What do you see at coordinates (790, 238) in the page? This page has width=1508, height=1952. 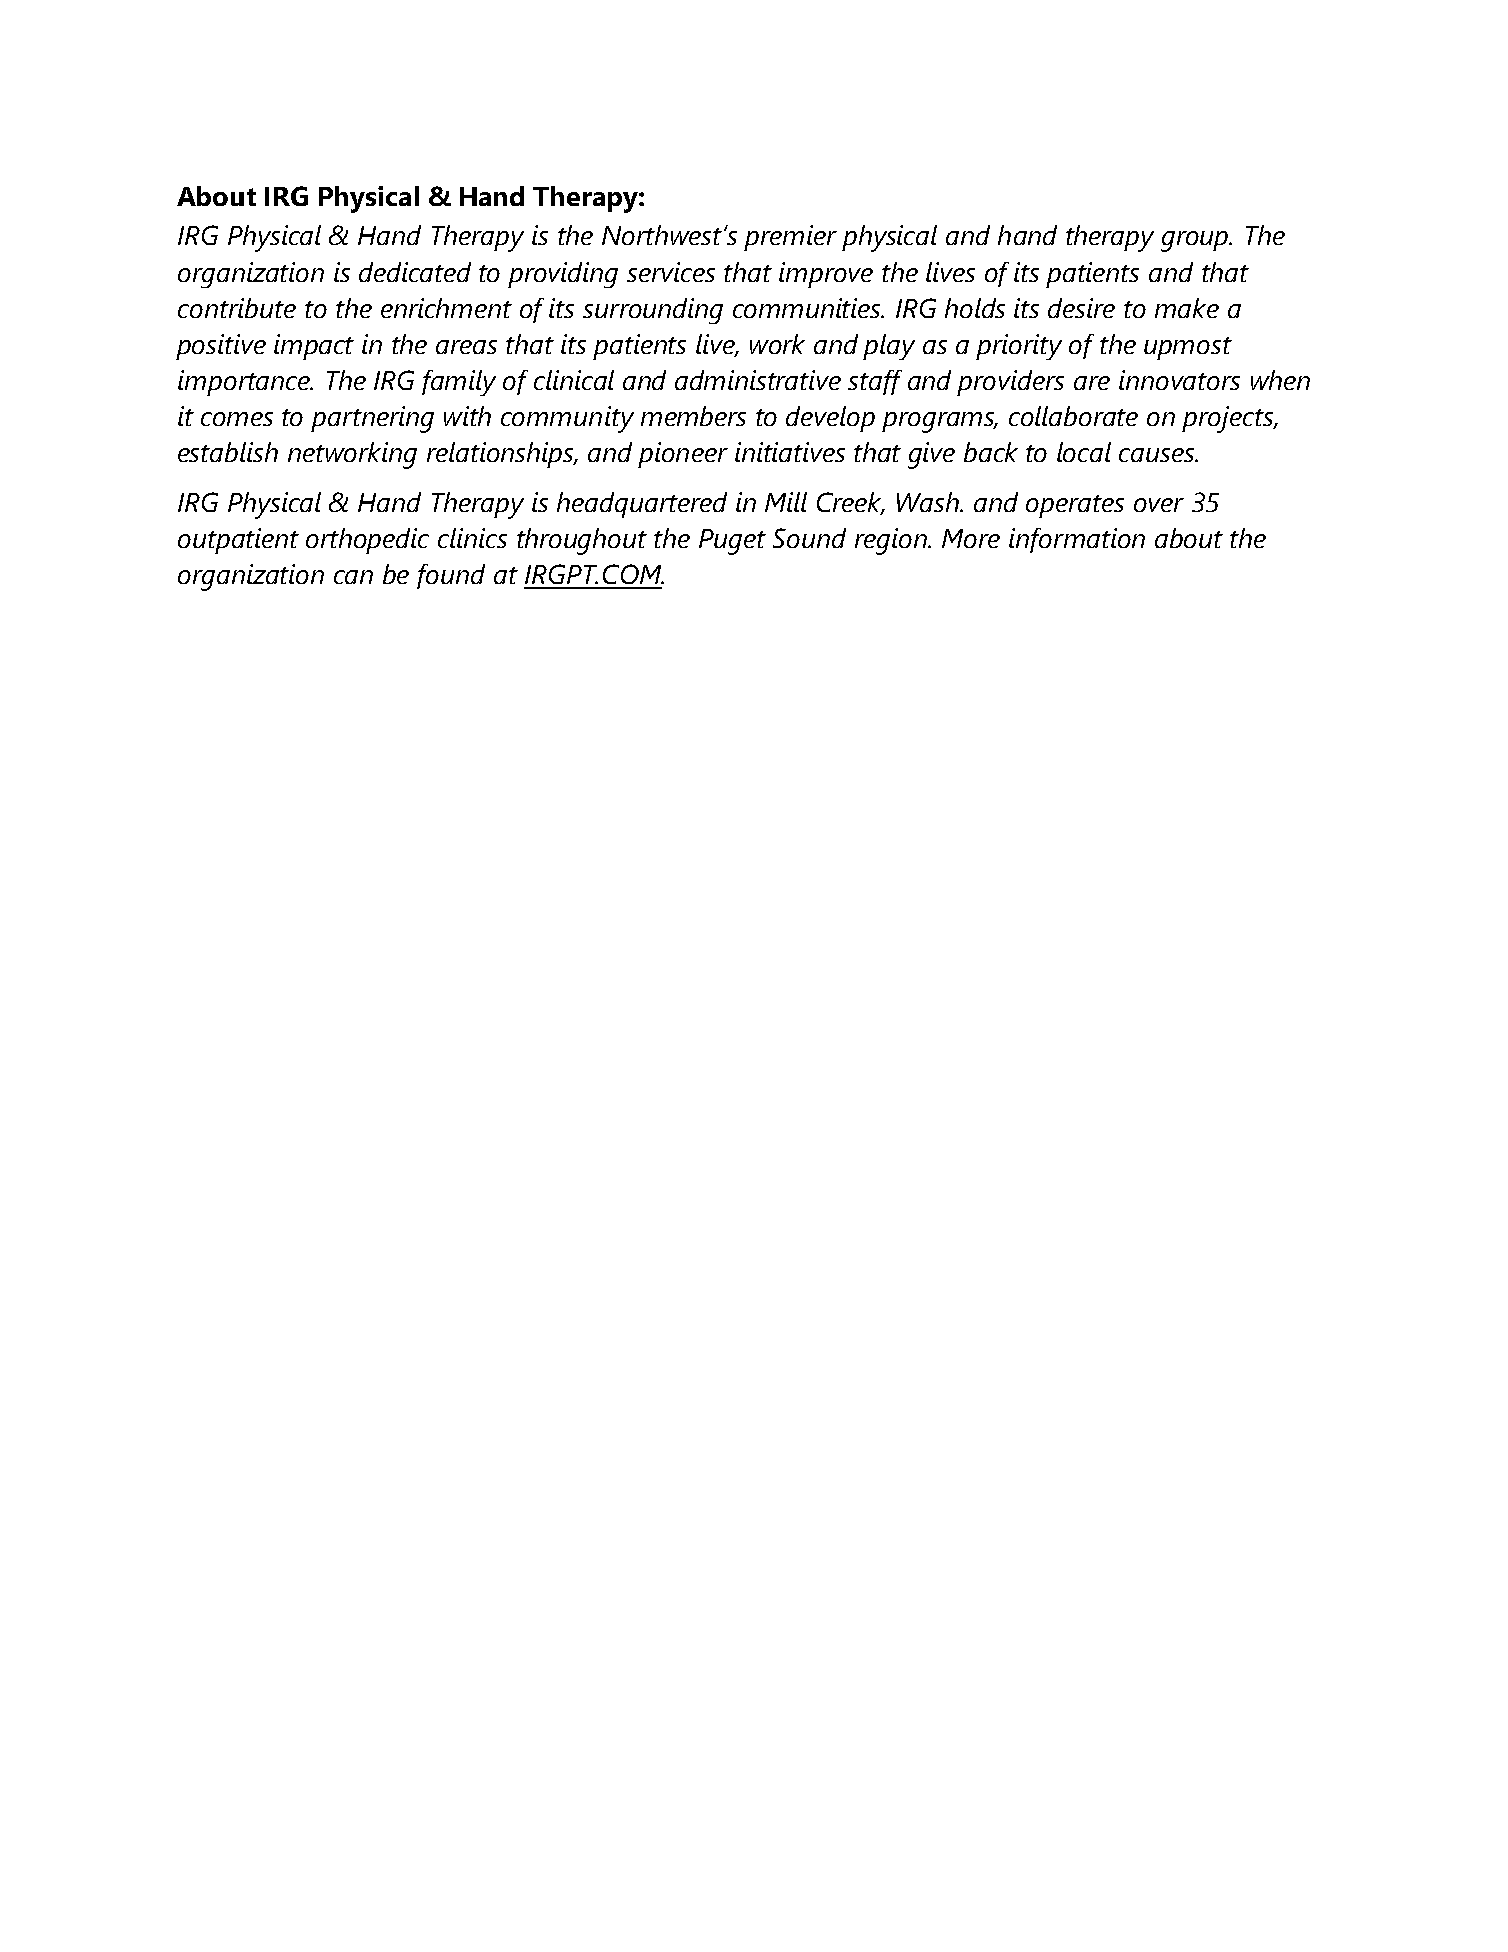 I see `premier` at bounding box center [790, 238].
